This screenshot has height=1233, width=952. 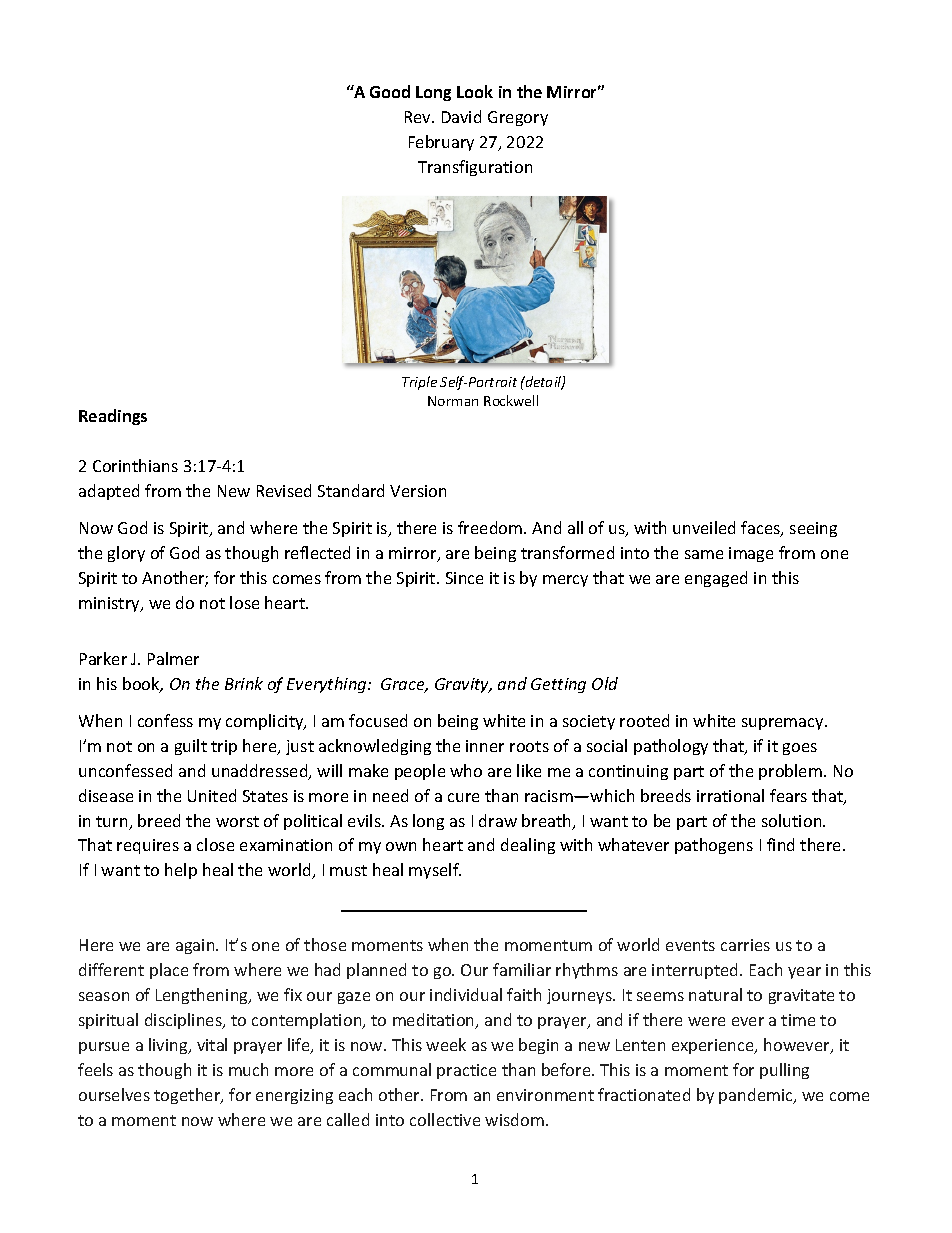 What do you see at coordinates (518, 118) in the screenshot?
I see `Gregory` at bounding box center [518, 118].
